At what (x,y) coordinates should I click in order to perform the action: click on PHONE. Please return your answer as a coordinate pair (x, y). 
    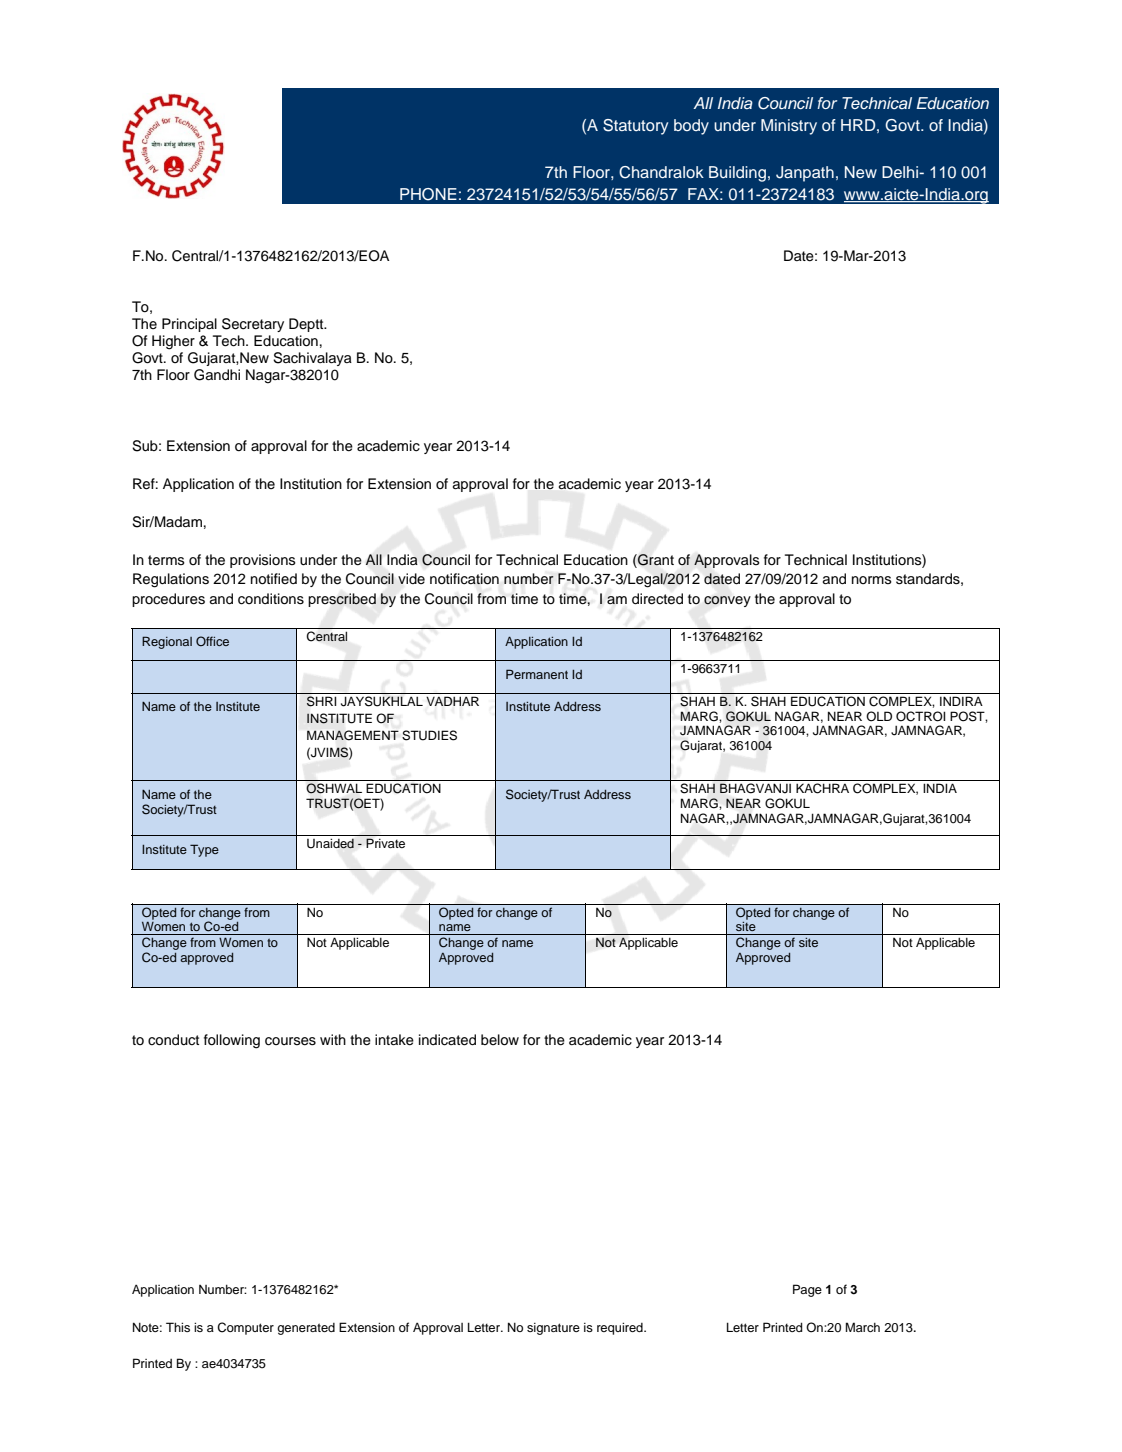
    Looking at the image, I should click on (428, 194).
